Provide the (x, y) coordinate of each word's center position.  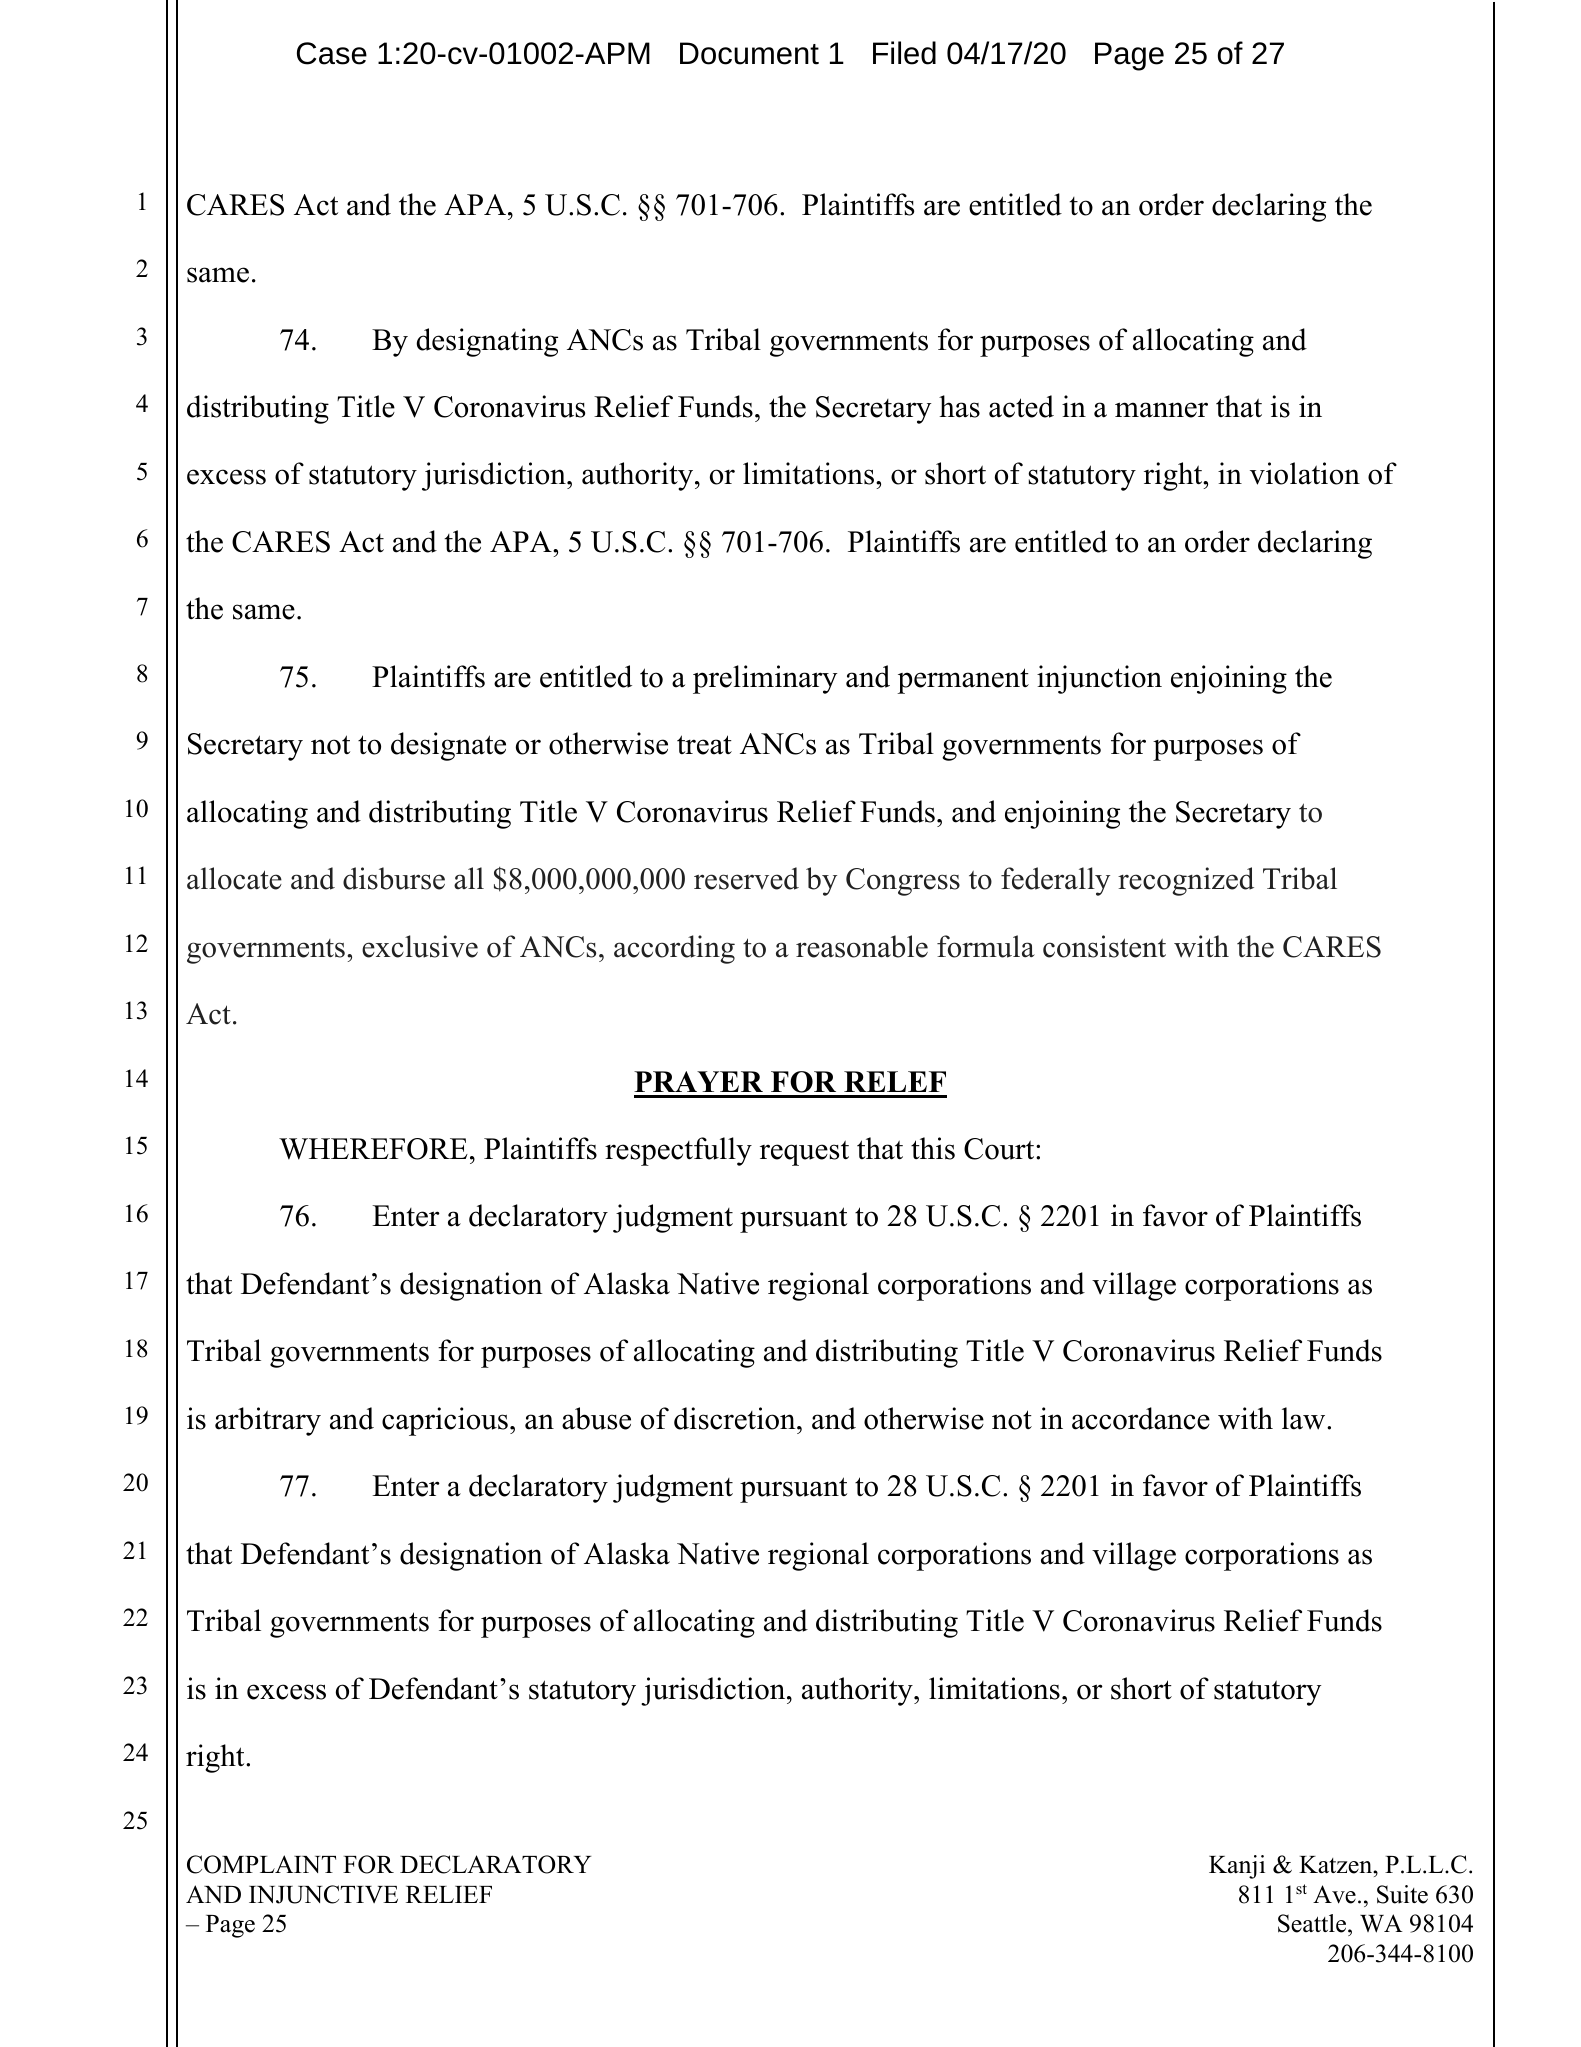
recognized (1186, 881)
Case (332, 53)
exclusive (420, 946)
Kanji (1237, 1867)
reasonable (862, 946)
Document (749, 53)
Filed (904, 53)
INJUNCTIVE (323, 1894)
